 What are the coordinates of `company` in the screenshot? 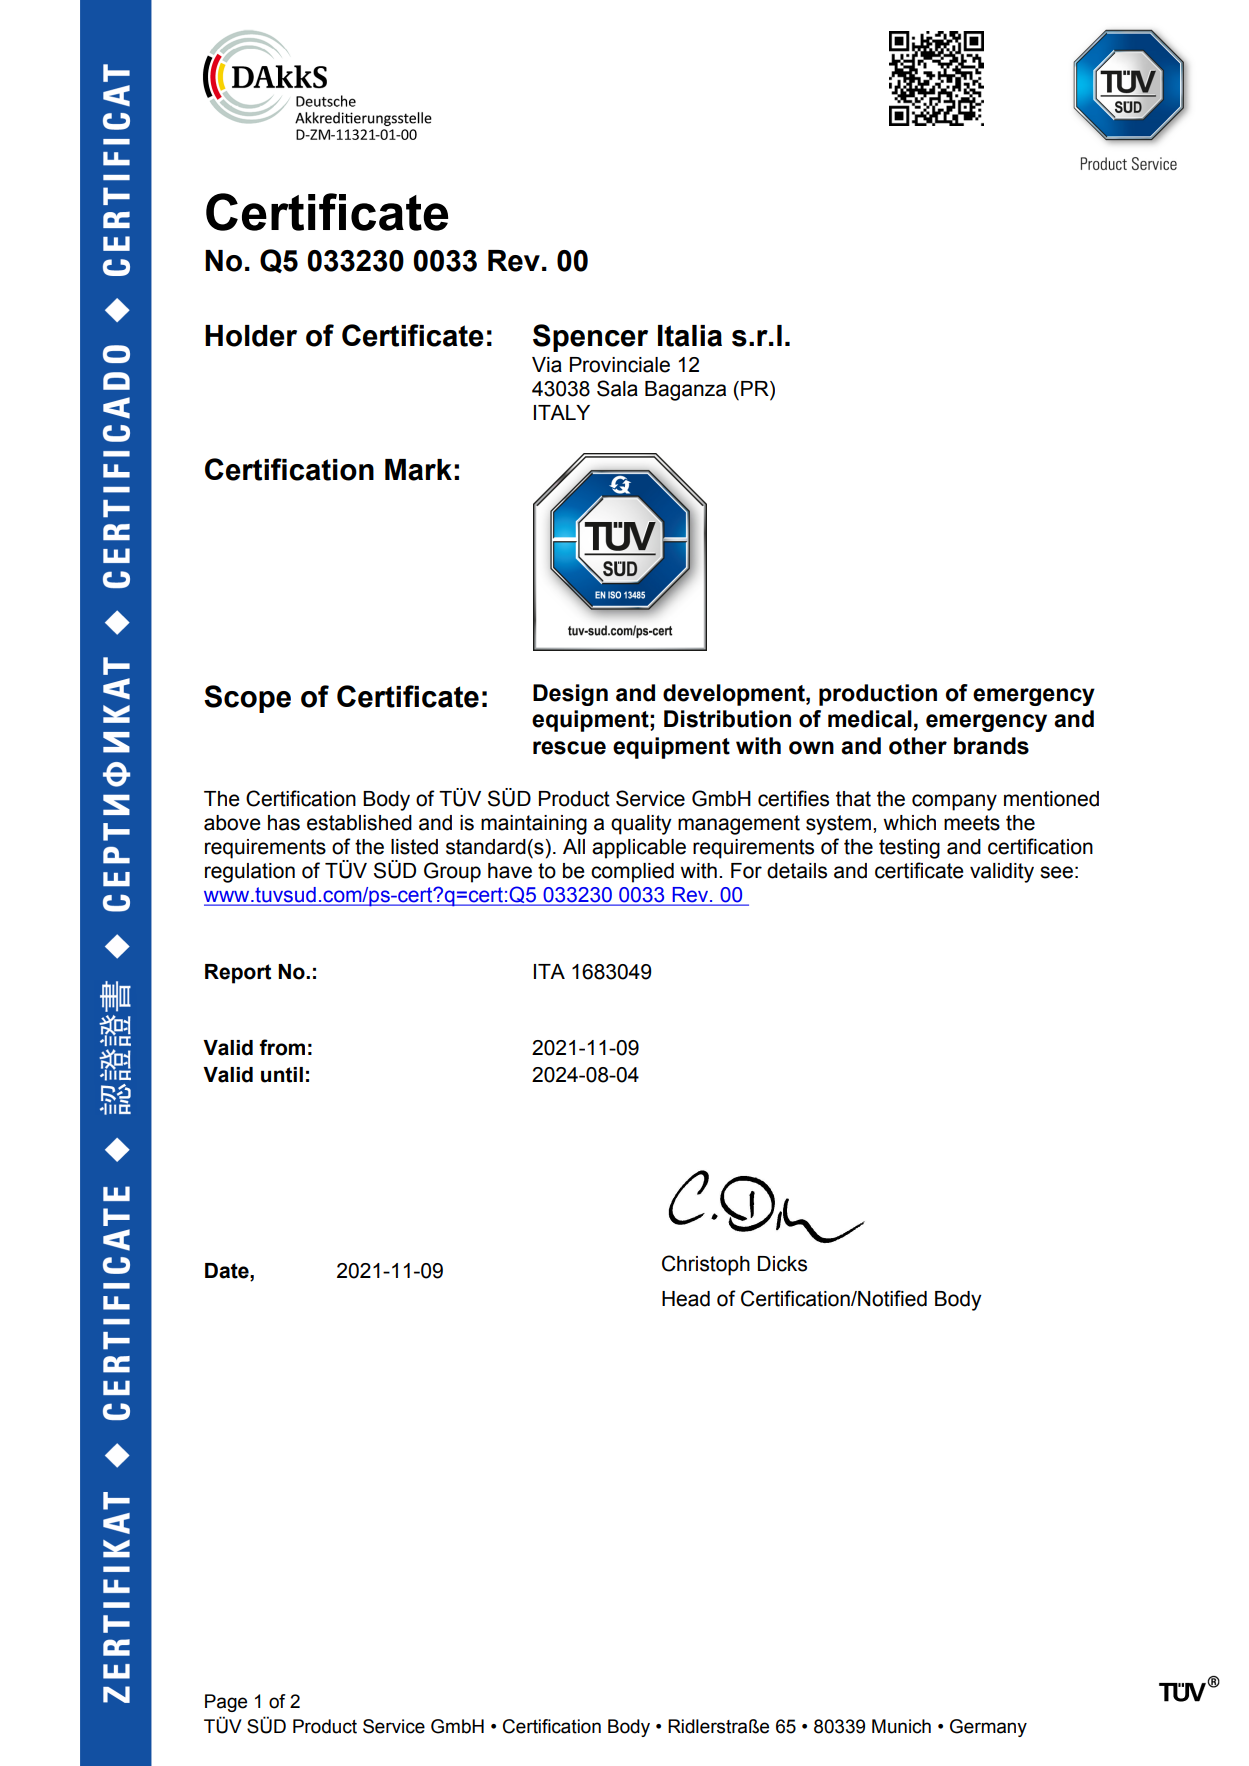 It's located at (954, 802).
